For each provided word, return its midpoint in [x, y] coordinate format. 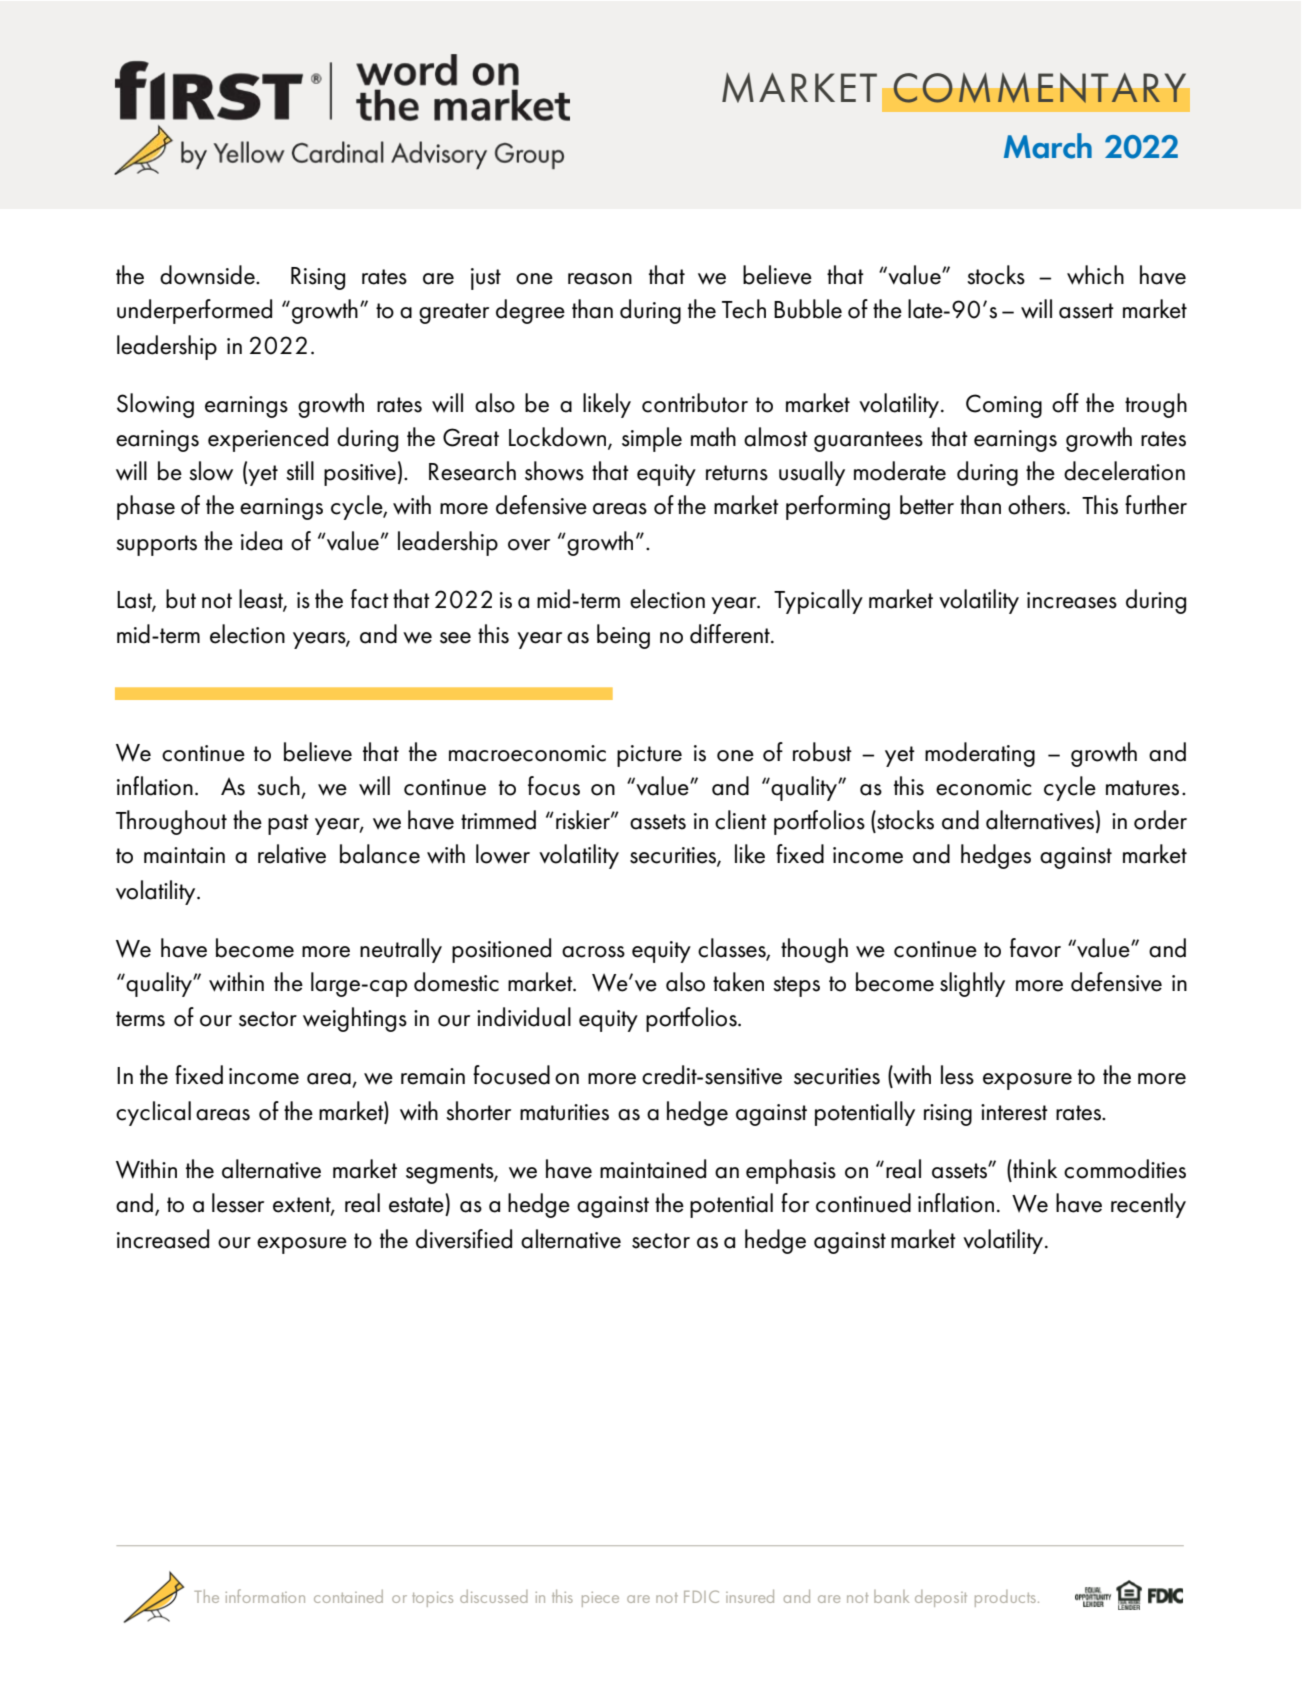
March [1048, 146]
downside [208, 275]
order [1160, 820]
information [265, 1596]
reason [600, 279]
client [741, 820]
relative [292, 854]
